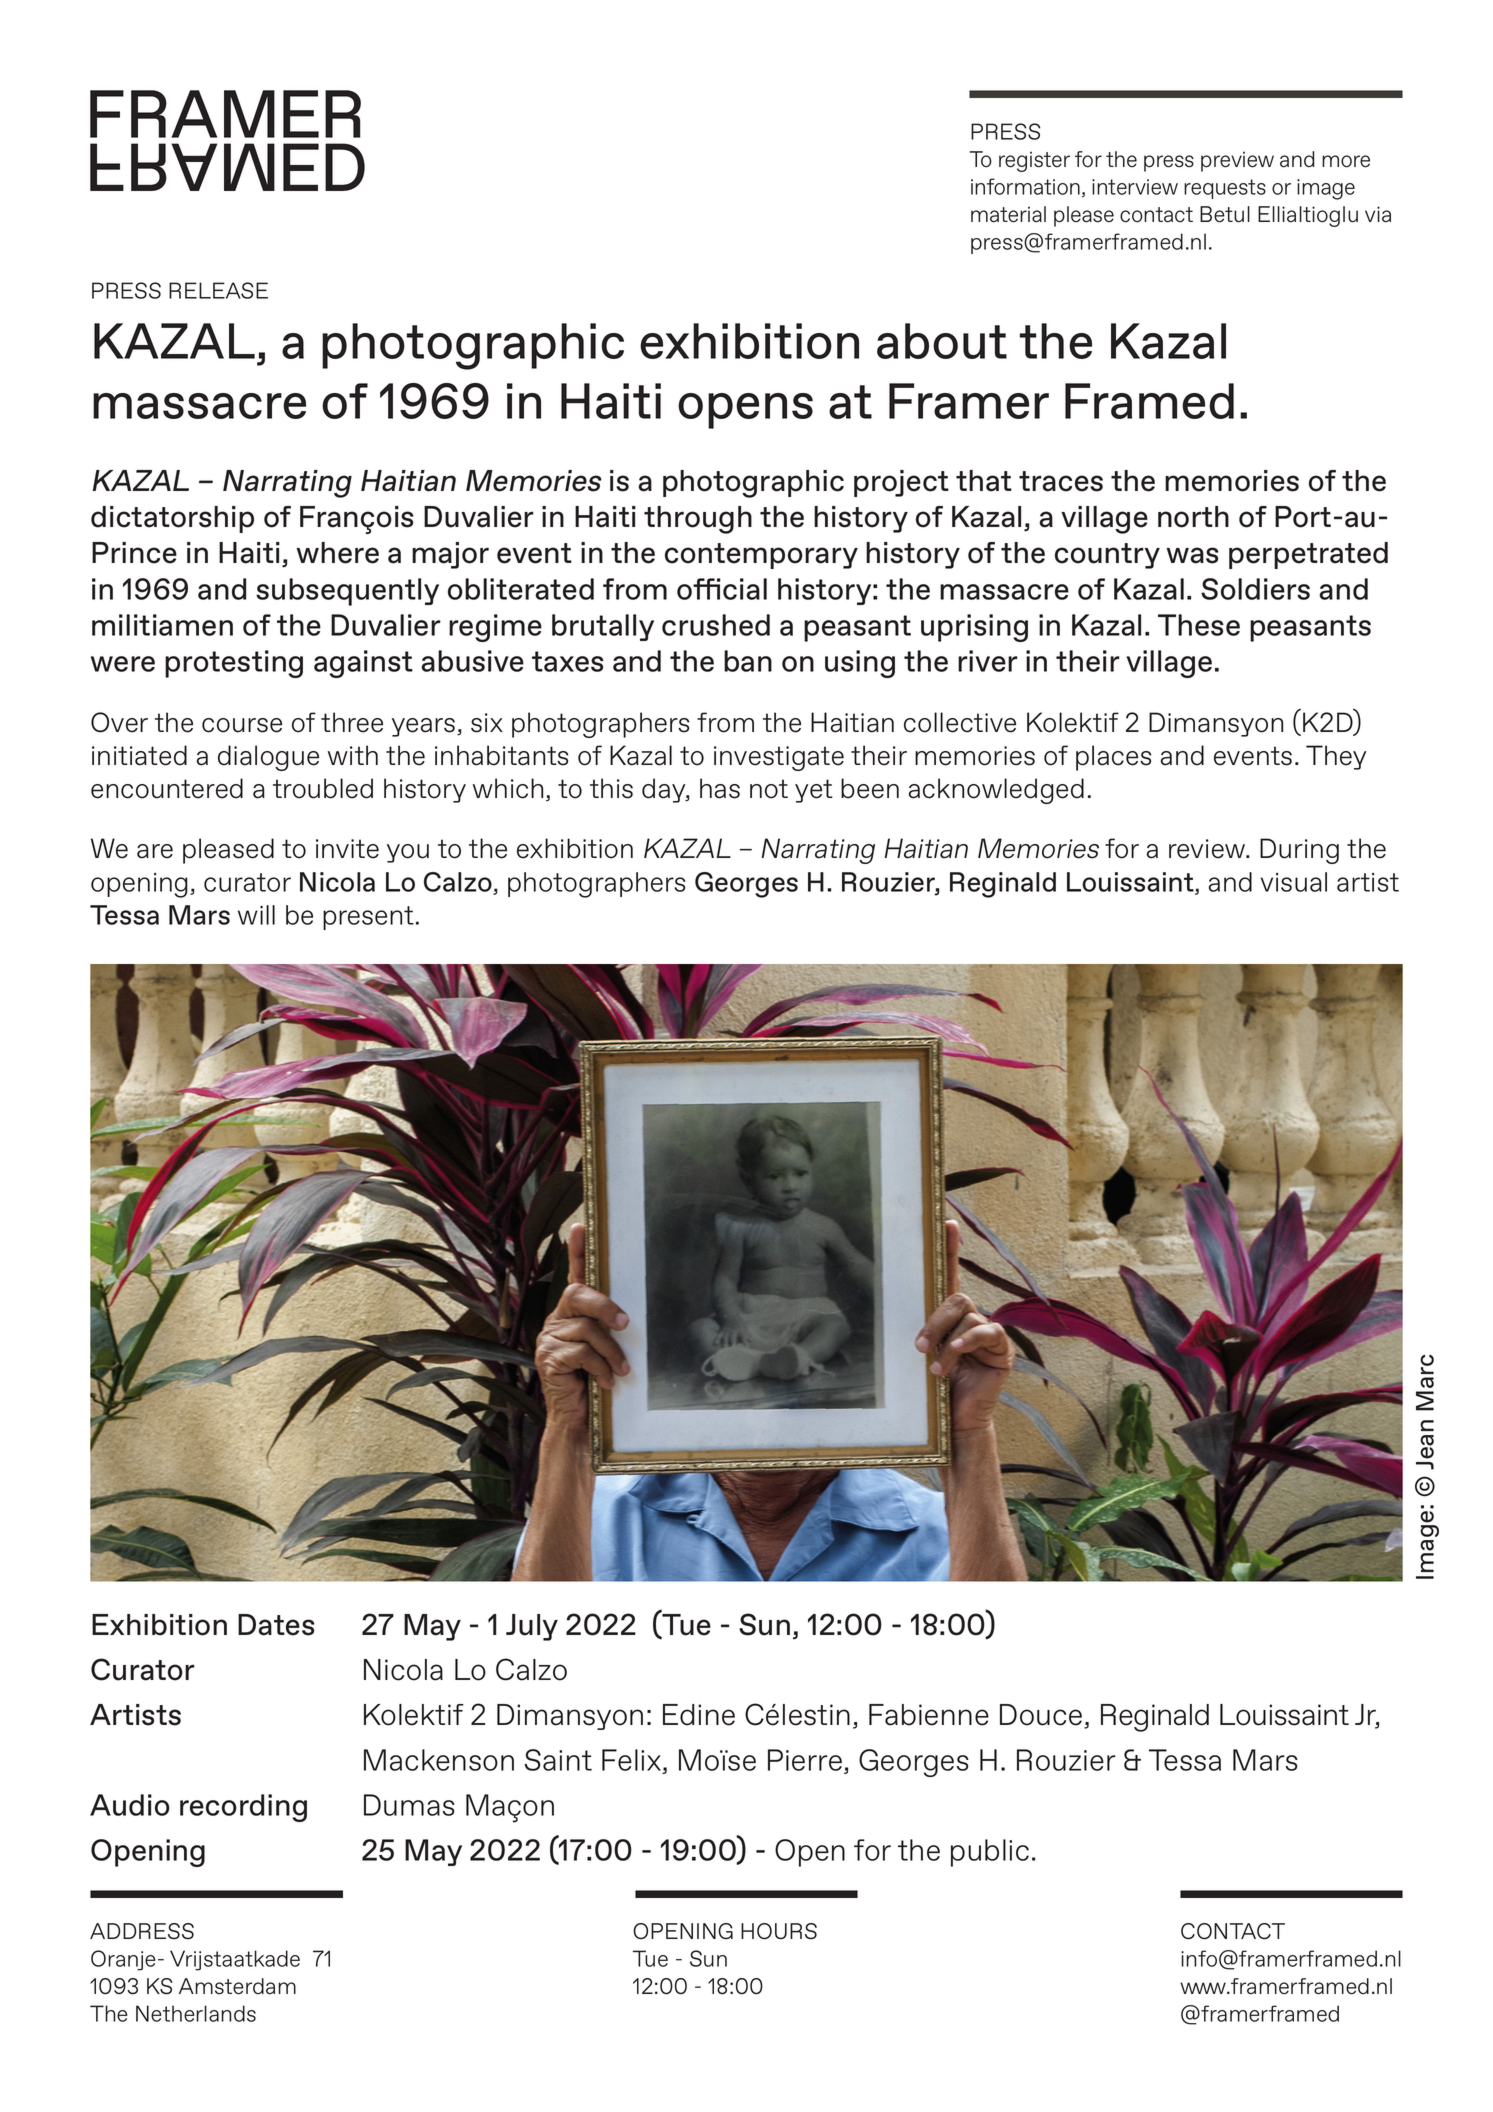 This document has width=1493, height=2112. I want to click on public, so click(990, 1853).
